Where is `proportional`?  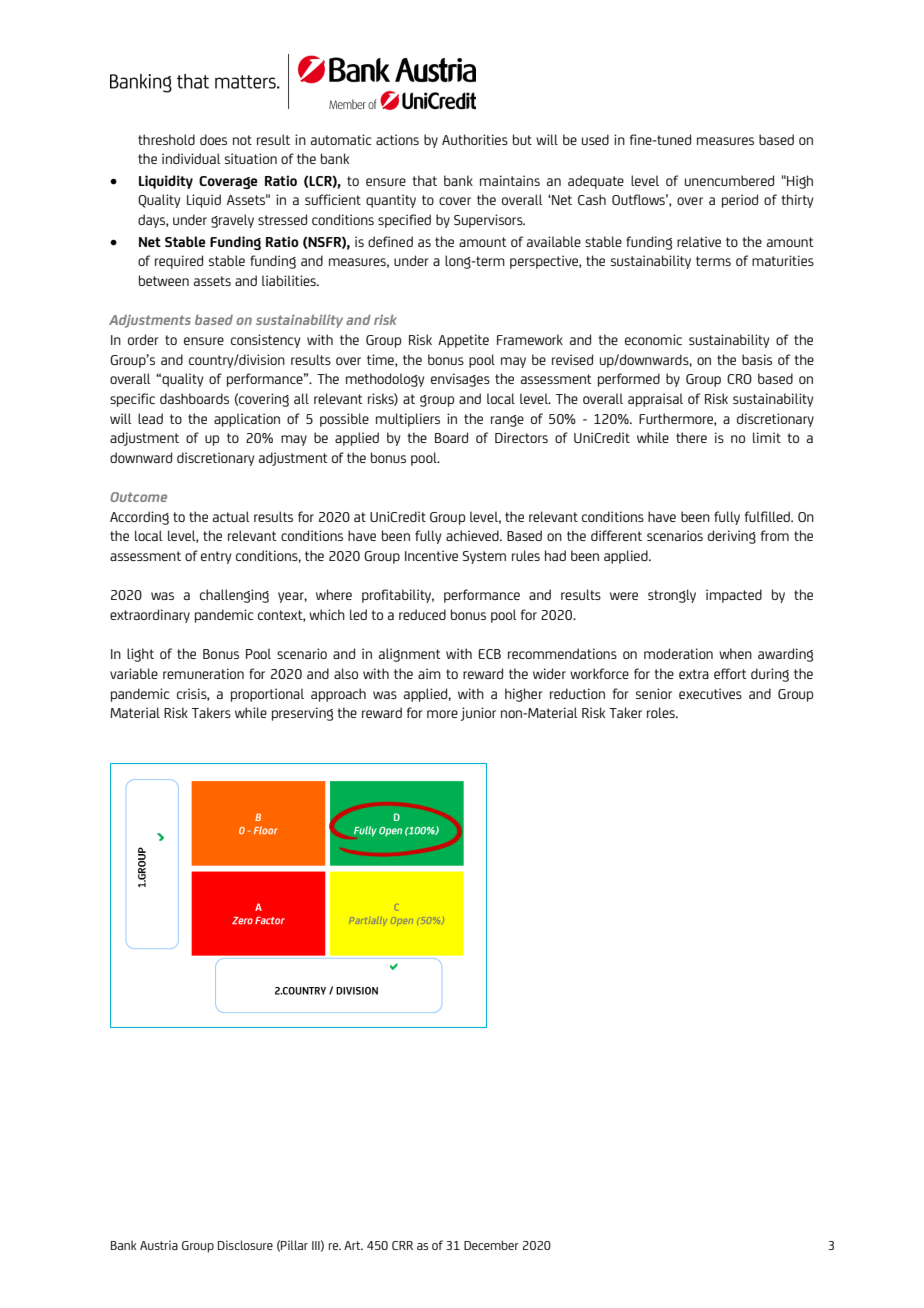 proportional is located at coordinates (267, 695).
